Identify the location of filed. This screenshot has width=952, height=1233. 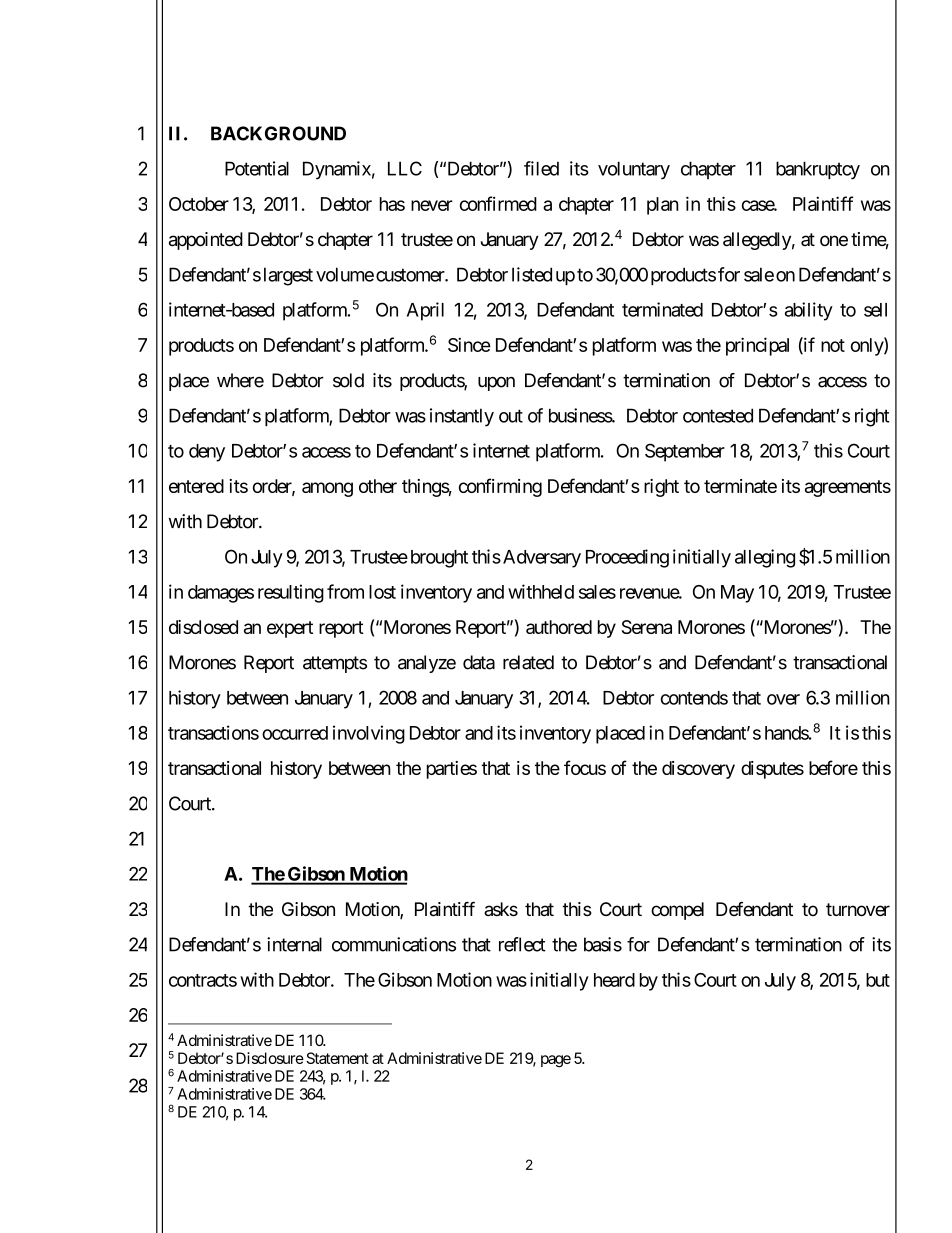
(541, 168).
